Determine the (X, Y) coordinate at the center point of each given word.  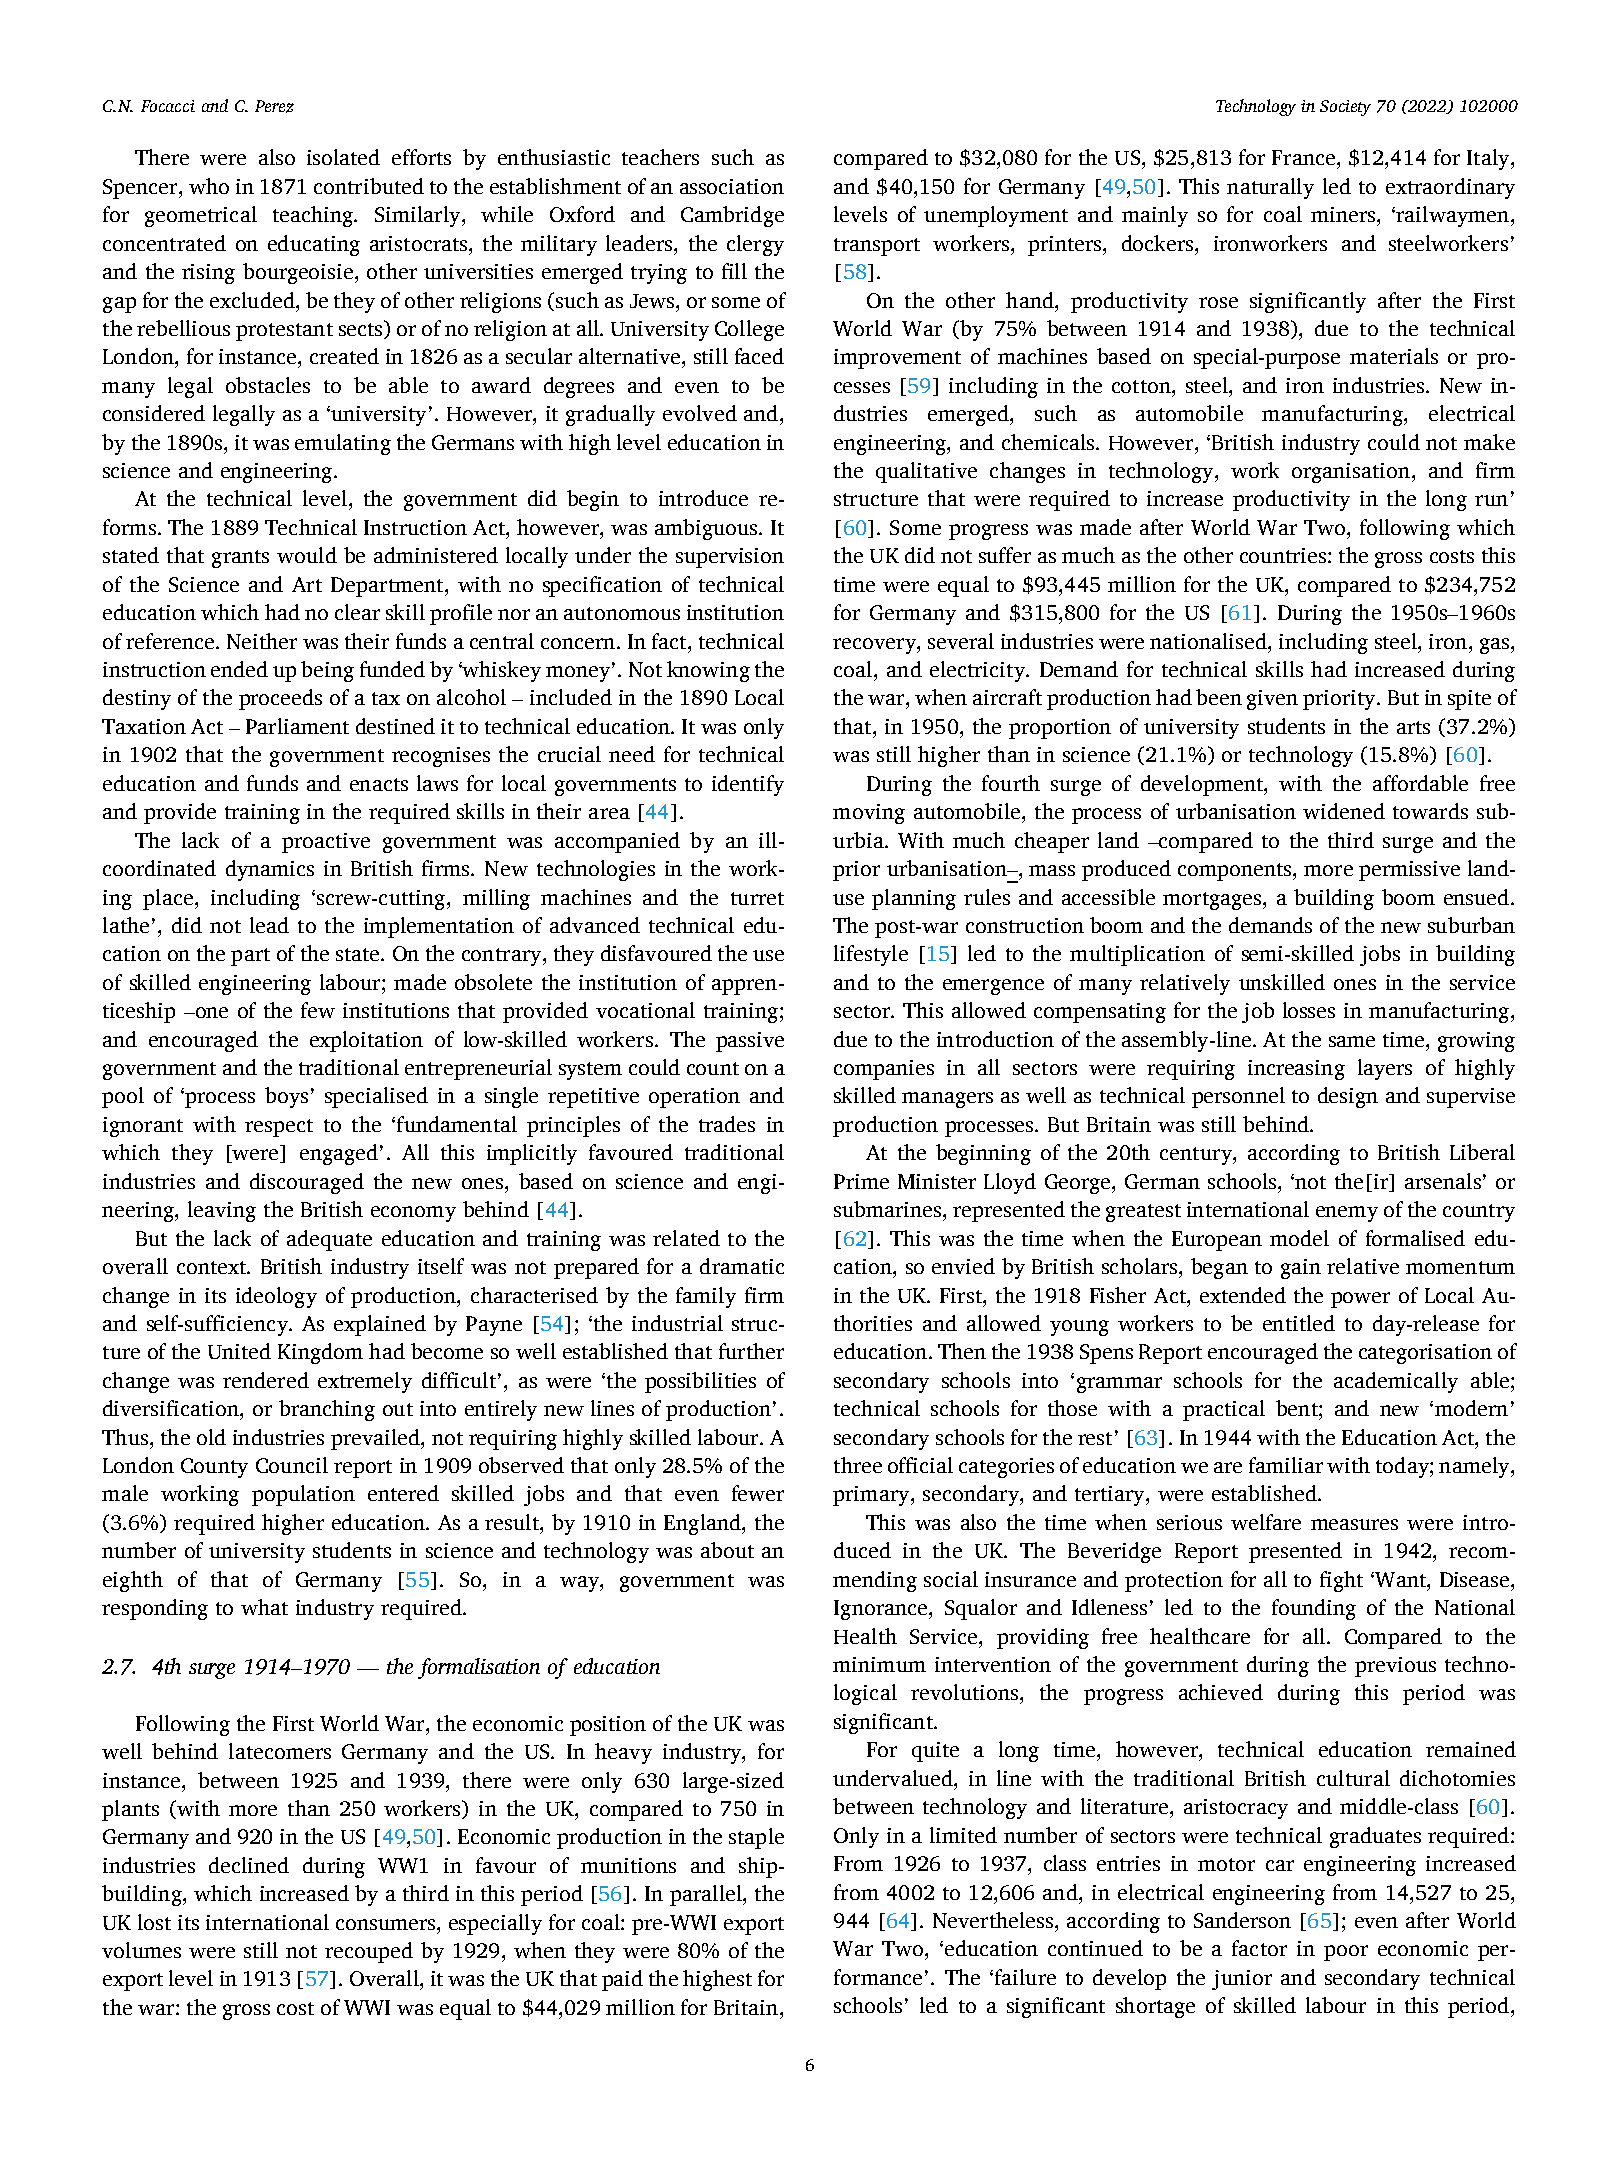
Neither (262, 641)
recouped (369, 1952)
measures (1354, 1524)
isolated (343, 157)
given (1272, 700)
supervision (730, 558)
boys (286, 1097)
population (303, 1495)
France (1303, 157)
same (1352, 1041)
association (732, 186)
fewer (758, 1493)
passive (750, 1042)
